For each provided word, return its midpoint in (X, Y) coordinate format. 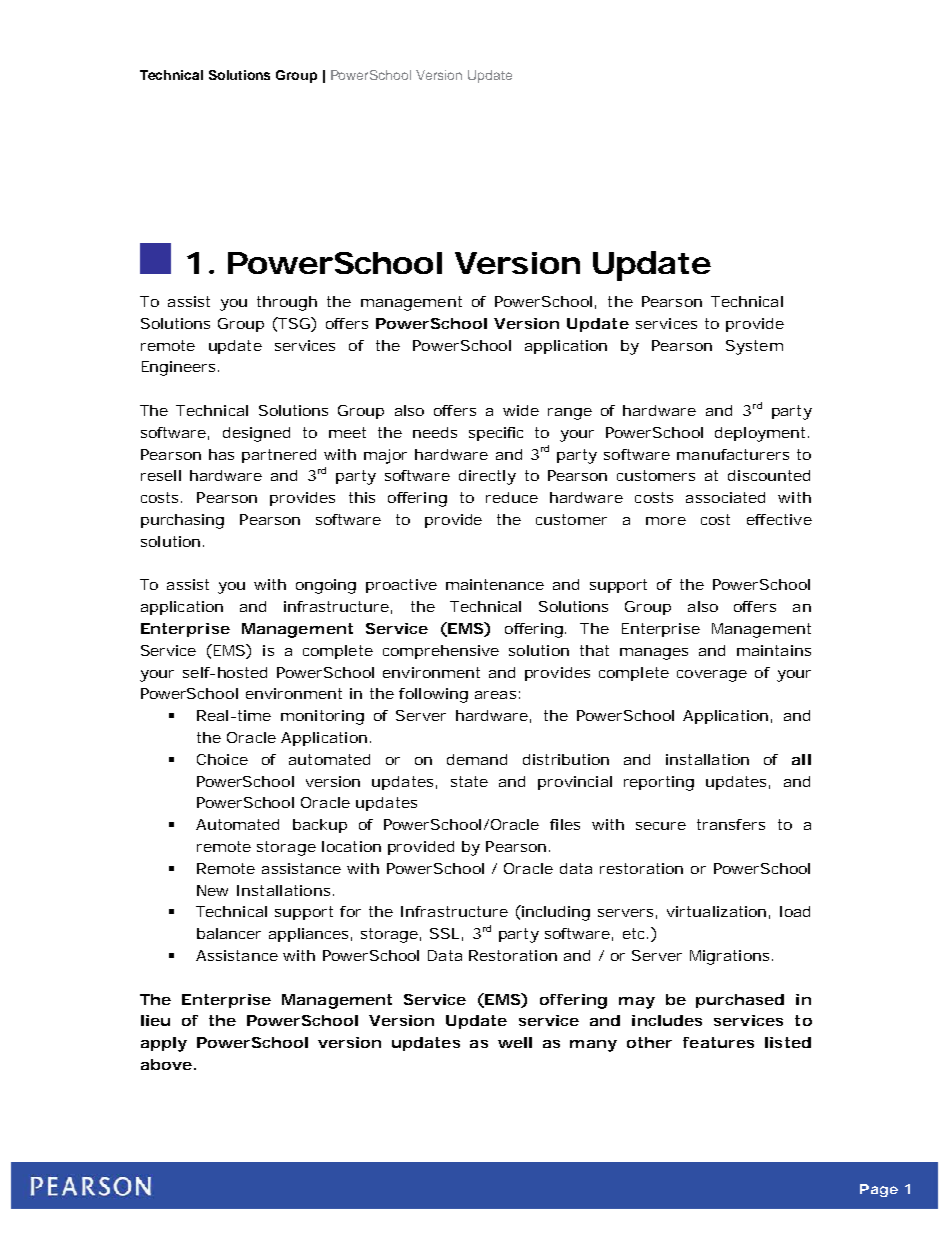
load (795, 911)
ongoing (326, 586)
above (166, 1064)
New (212, 890)
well (515, 1042)
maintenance (495, 584)
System (754, 347)
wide (521, 410)
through (287, 303)
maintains (774, 650)
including (555, 913)
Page (879, 1190)
